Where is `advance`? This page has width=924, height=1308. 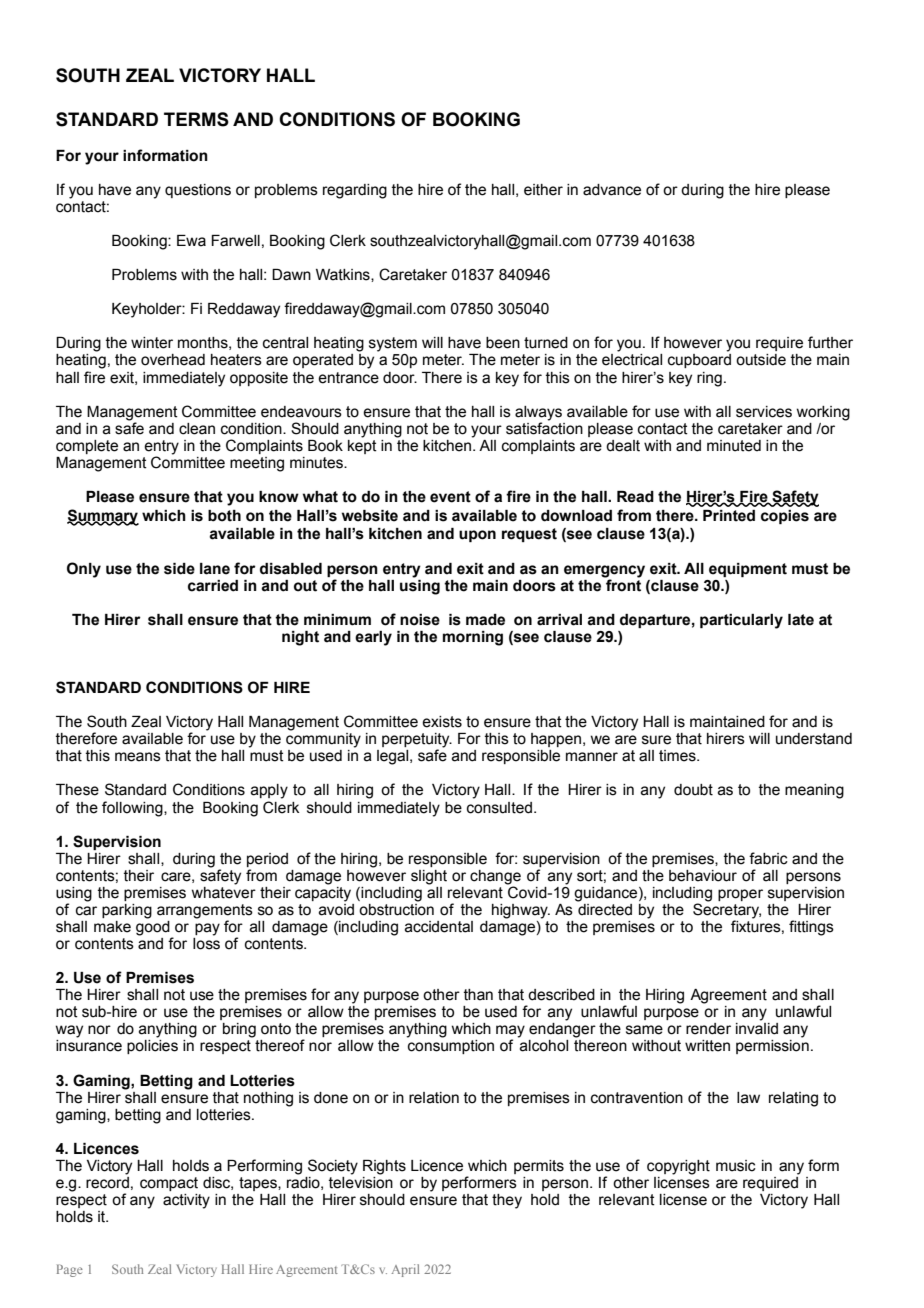 advance is located at coordinates (612, 190).
